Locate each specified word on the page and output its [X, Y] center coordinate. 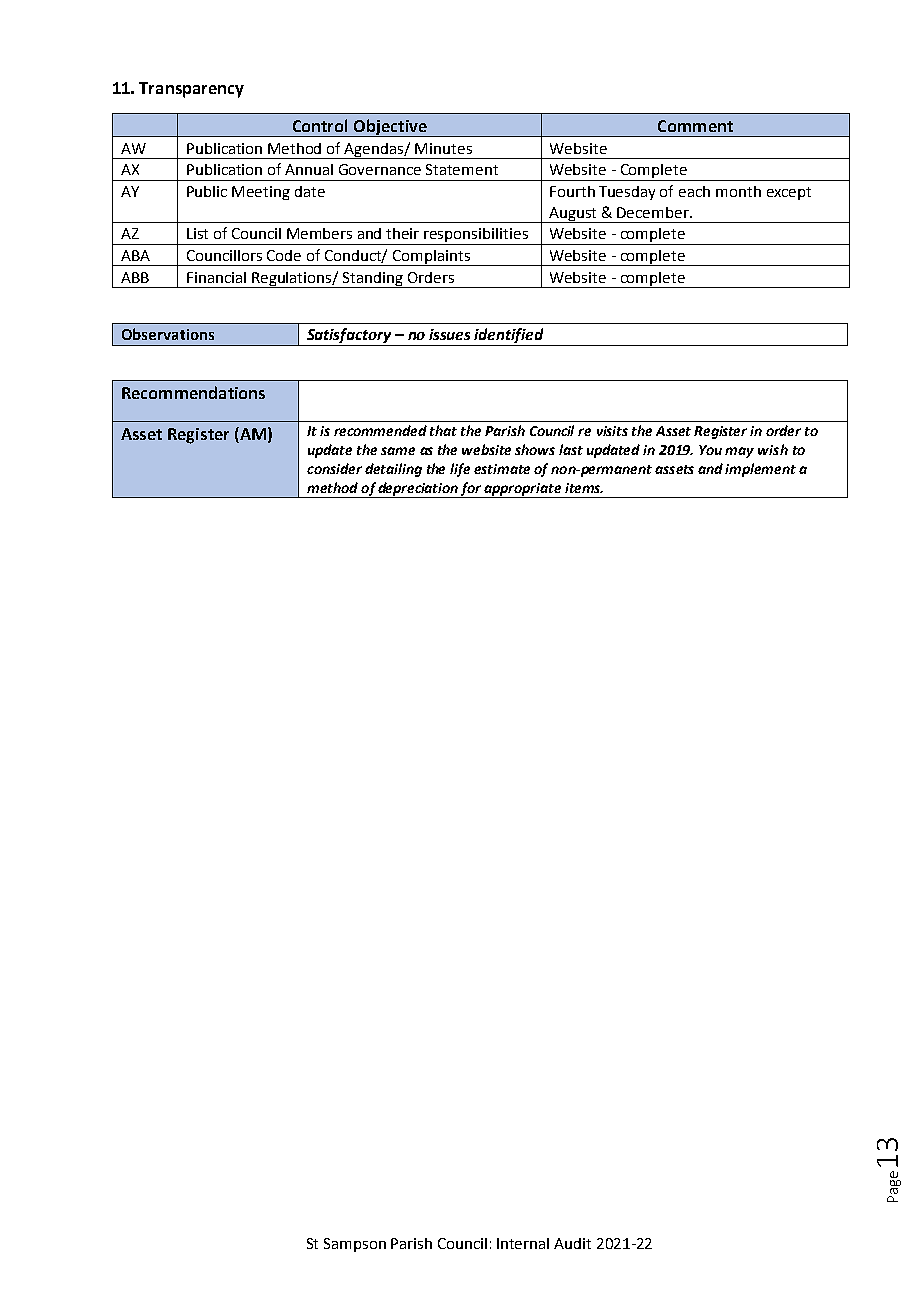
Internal [523, 1243]
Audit [572, 1243]
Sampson [355, 1245]
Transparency [191, 90]
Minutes [443, 148]
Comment [695, 126]
